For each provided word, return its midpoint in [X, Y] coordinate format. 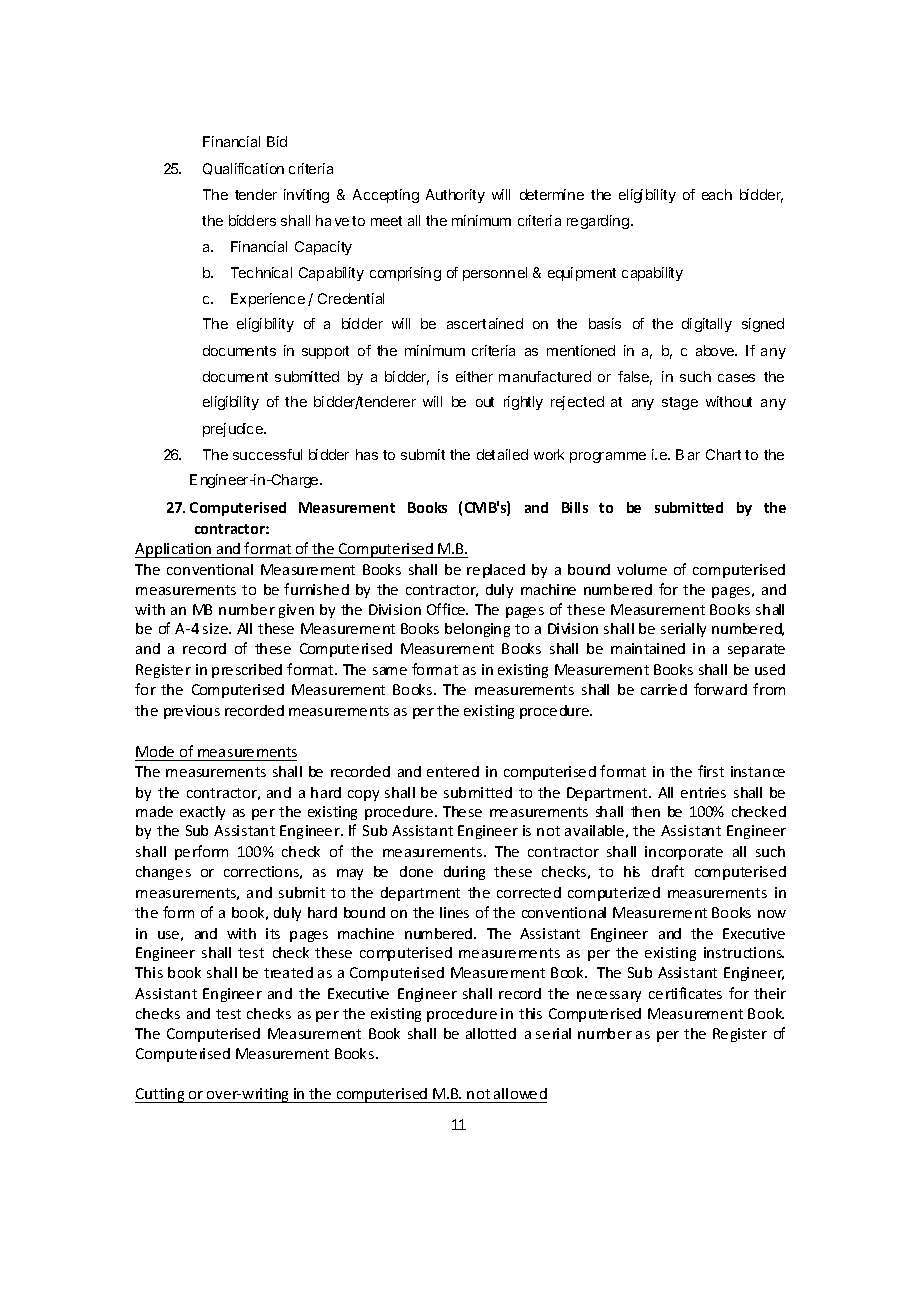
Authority [455, 196]
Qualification [243, 169]
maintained [648, 648]
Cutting [161, 1095]
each [717, 194]
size [216, 628]
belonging [477, 630]
